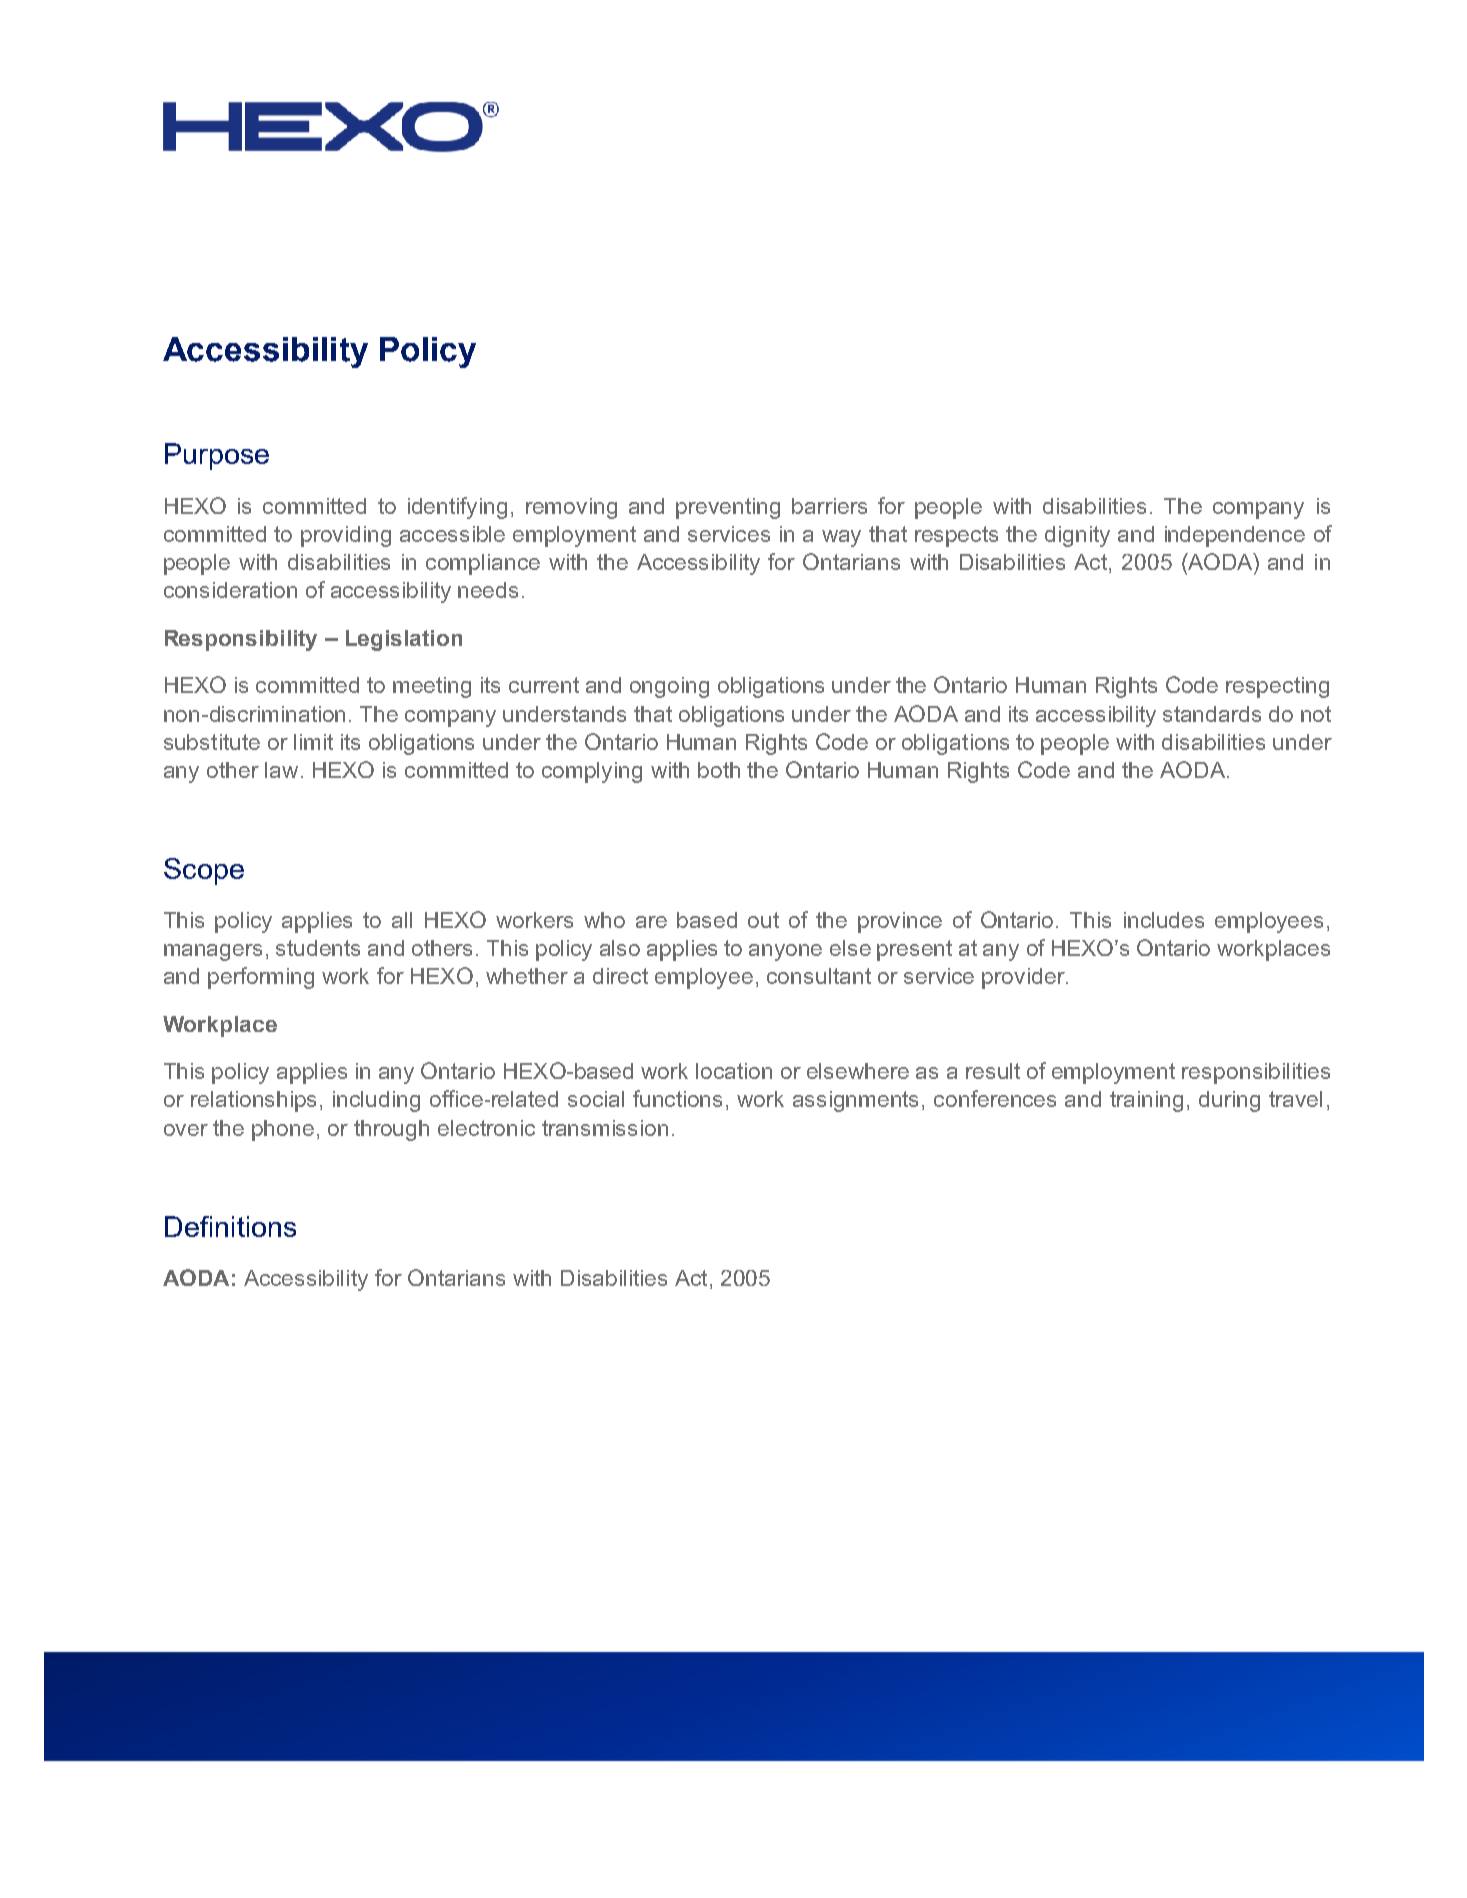 Image resolution: width=1467 pixels, height=1898 pixels. I want to click on transmission, so click(605, 1128).
